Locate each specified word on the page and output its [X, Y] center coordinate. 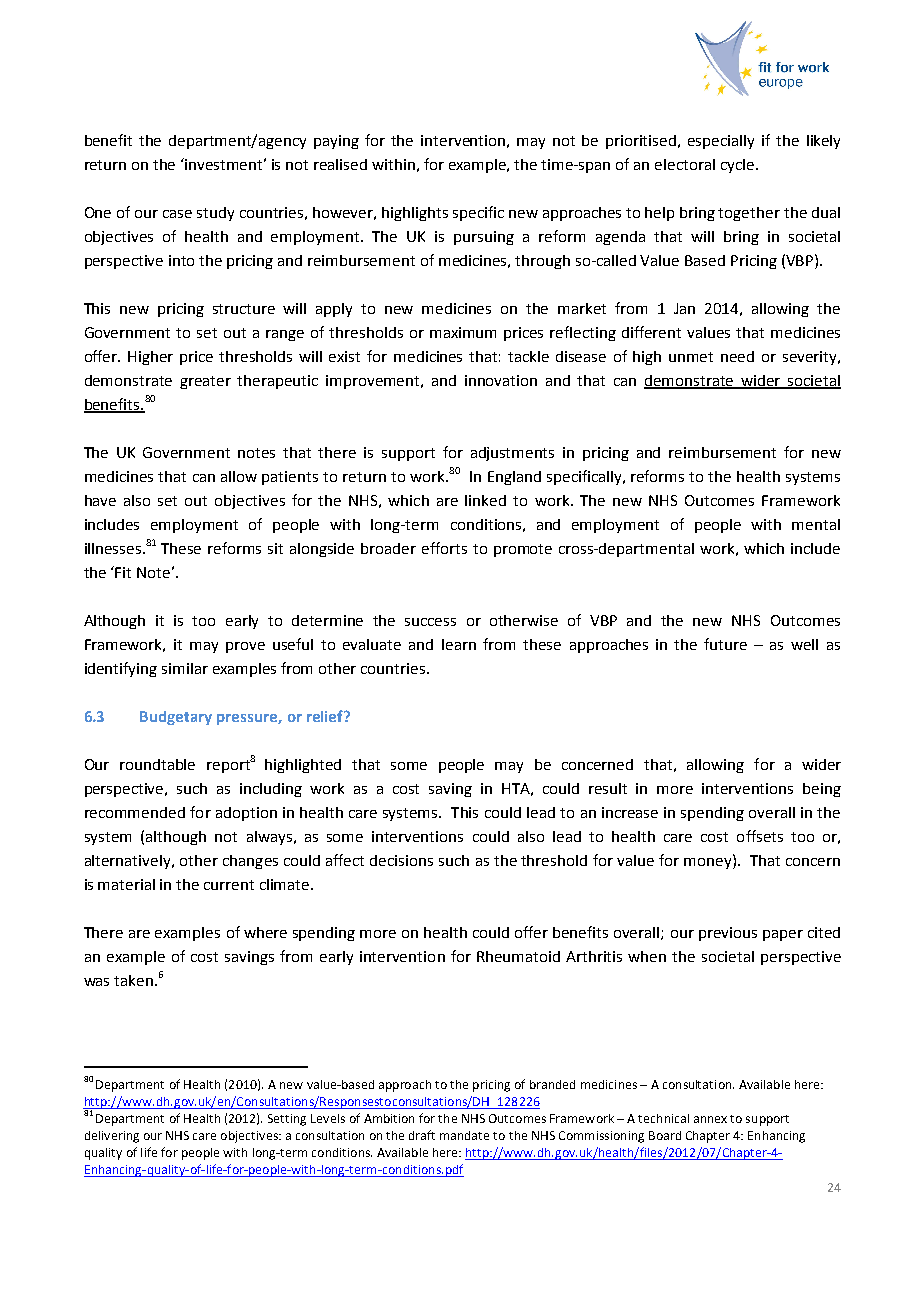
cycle [737, 166]
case [177, 214]
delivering [112, 1137]
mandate [464, 1135]
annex [710, 1119]
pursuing [484, 238]
